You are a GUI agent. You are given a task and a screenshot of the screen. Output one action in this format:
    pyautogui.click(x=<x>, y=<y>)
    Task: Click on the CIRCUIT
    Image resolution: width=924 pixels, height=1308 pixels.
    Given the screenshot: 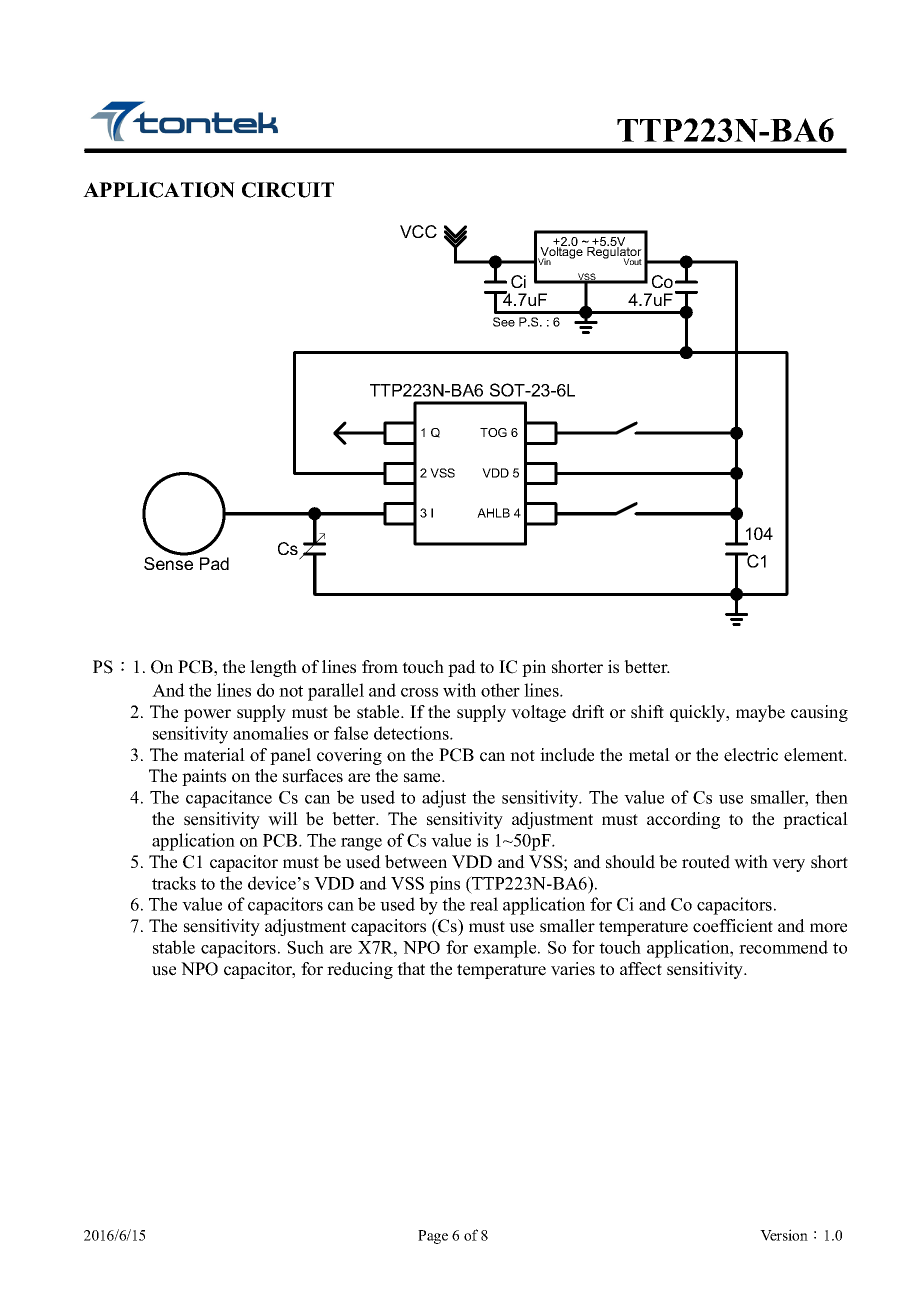 What is the action you would take?
    pyautogui.click(x=288, y=190)
